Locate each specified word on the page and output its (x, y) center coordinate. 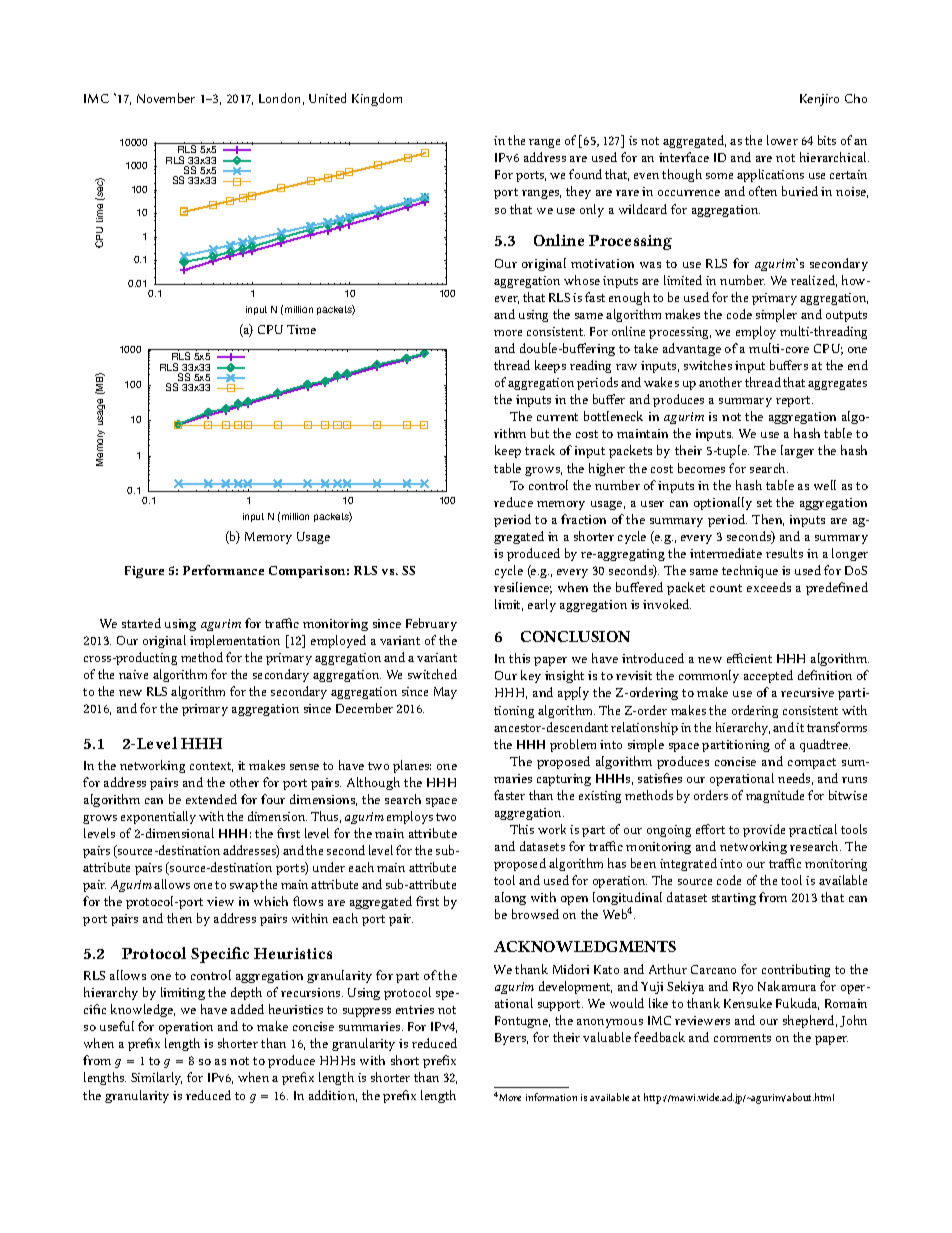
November (166, 98)
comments (742, 1038)
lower (782, 140)
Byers (511, 1039)
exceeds (769, 587)
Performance (223, 570)
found (585, 174)
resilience (523, 588)
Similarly (156, 1078)
